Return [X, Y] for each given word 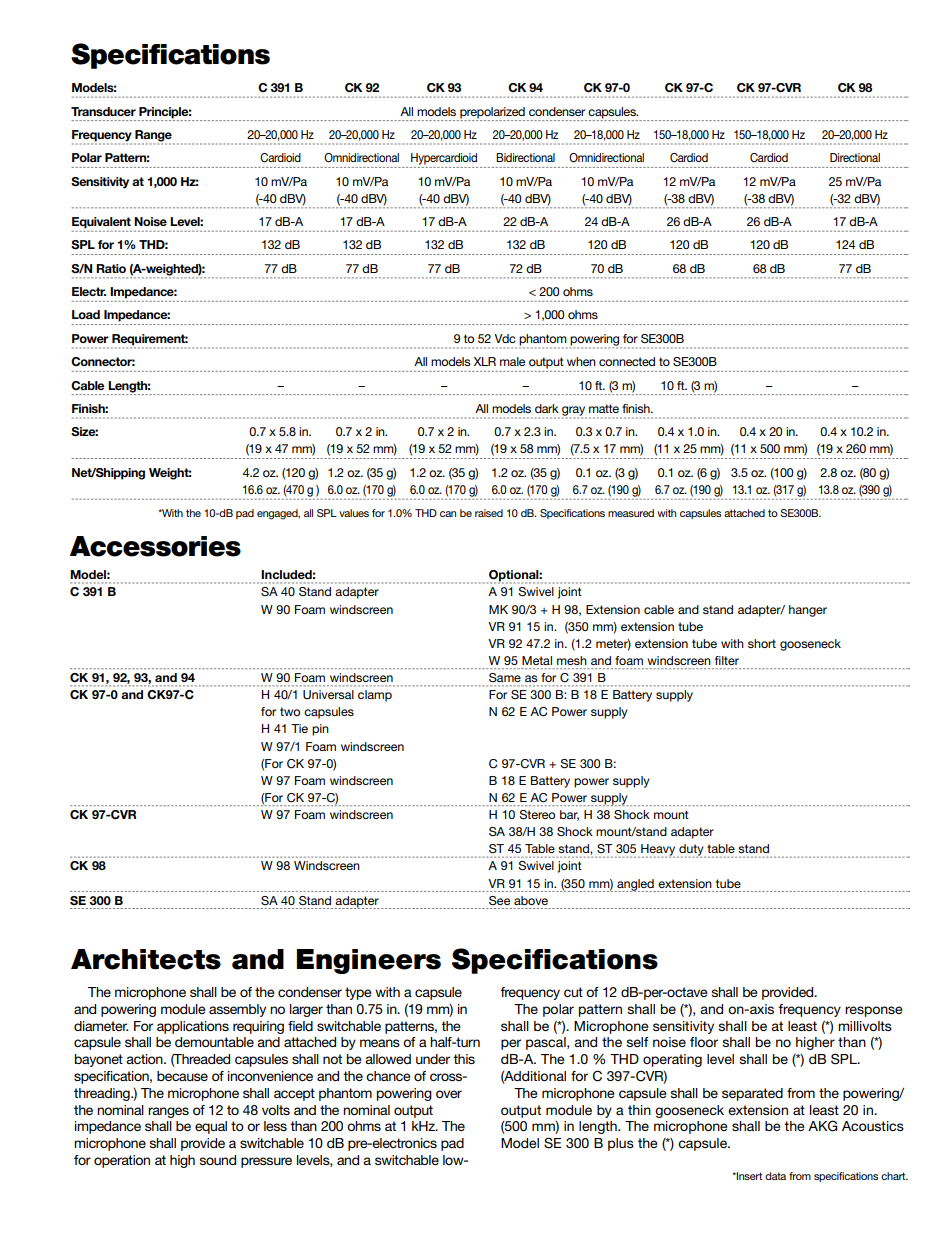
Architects [146, 959]
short [762, 643]
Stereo [537, 815]
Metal [537, 660]
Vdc [504, 338]
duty [691, 851]
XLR [485, 361]
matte [604, 408]
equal [211, 1127]
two [290, 711]
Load [86, 314]
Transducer [103, 111]
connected [627, 361]
